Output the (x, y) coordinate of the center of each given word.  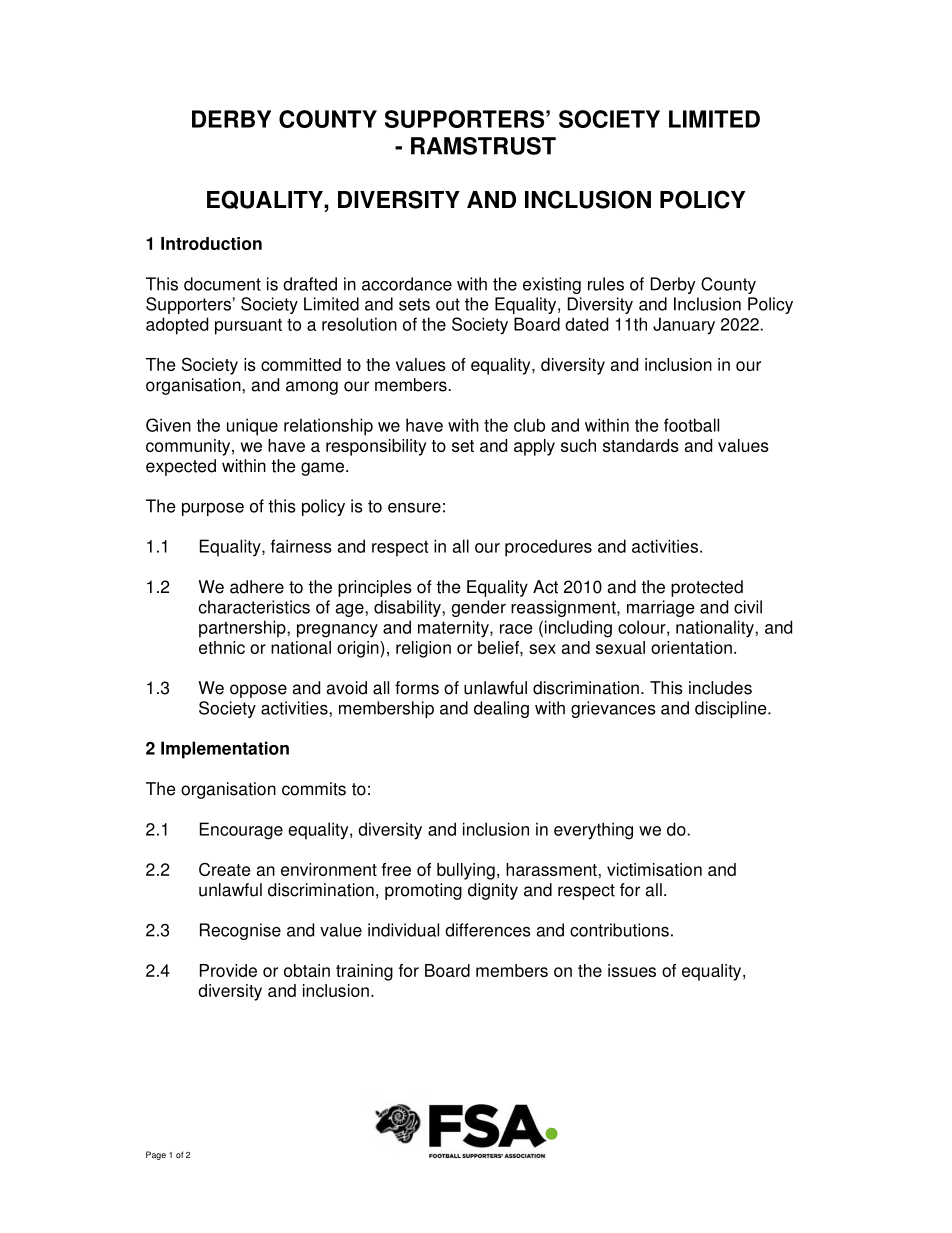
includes (720, 688)
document (222, 284)
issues (632, 970)
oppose (258, 691)
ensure (414, 508)
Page (156, 1155)
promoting (423, 891)
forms (417, 688)
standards (641, 445)
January (684, 326)
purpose (213, 509)
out (448, 304)
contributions (619, 930)
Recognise (240, 931)
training (364, 972)
